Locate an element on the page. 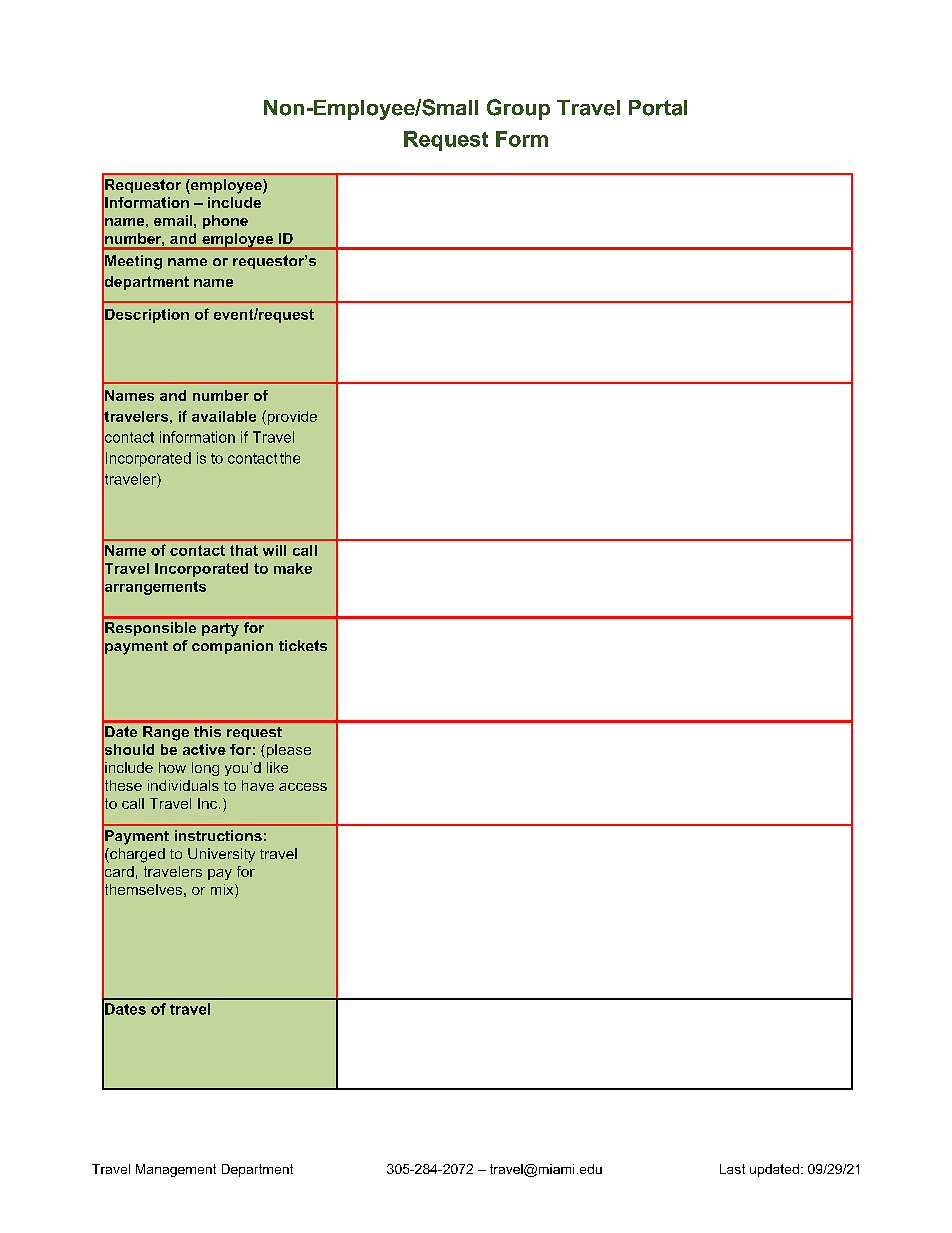 This page has height=1233, width=952. that is located at coordinates (244, 550).
